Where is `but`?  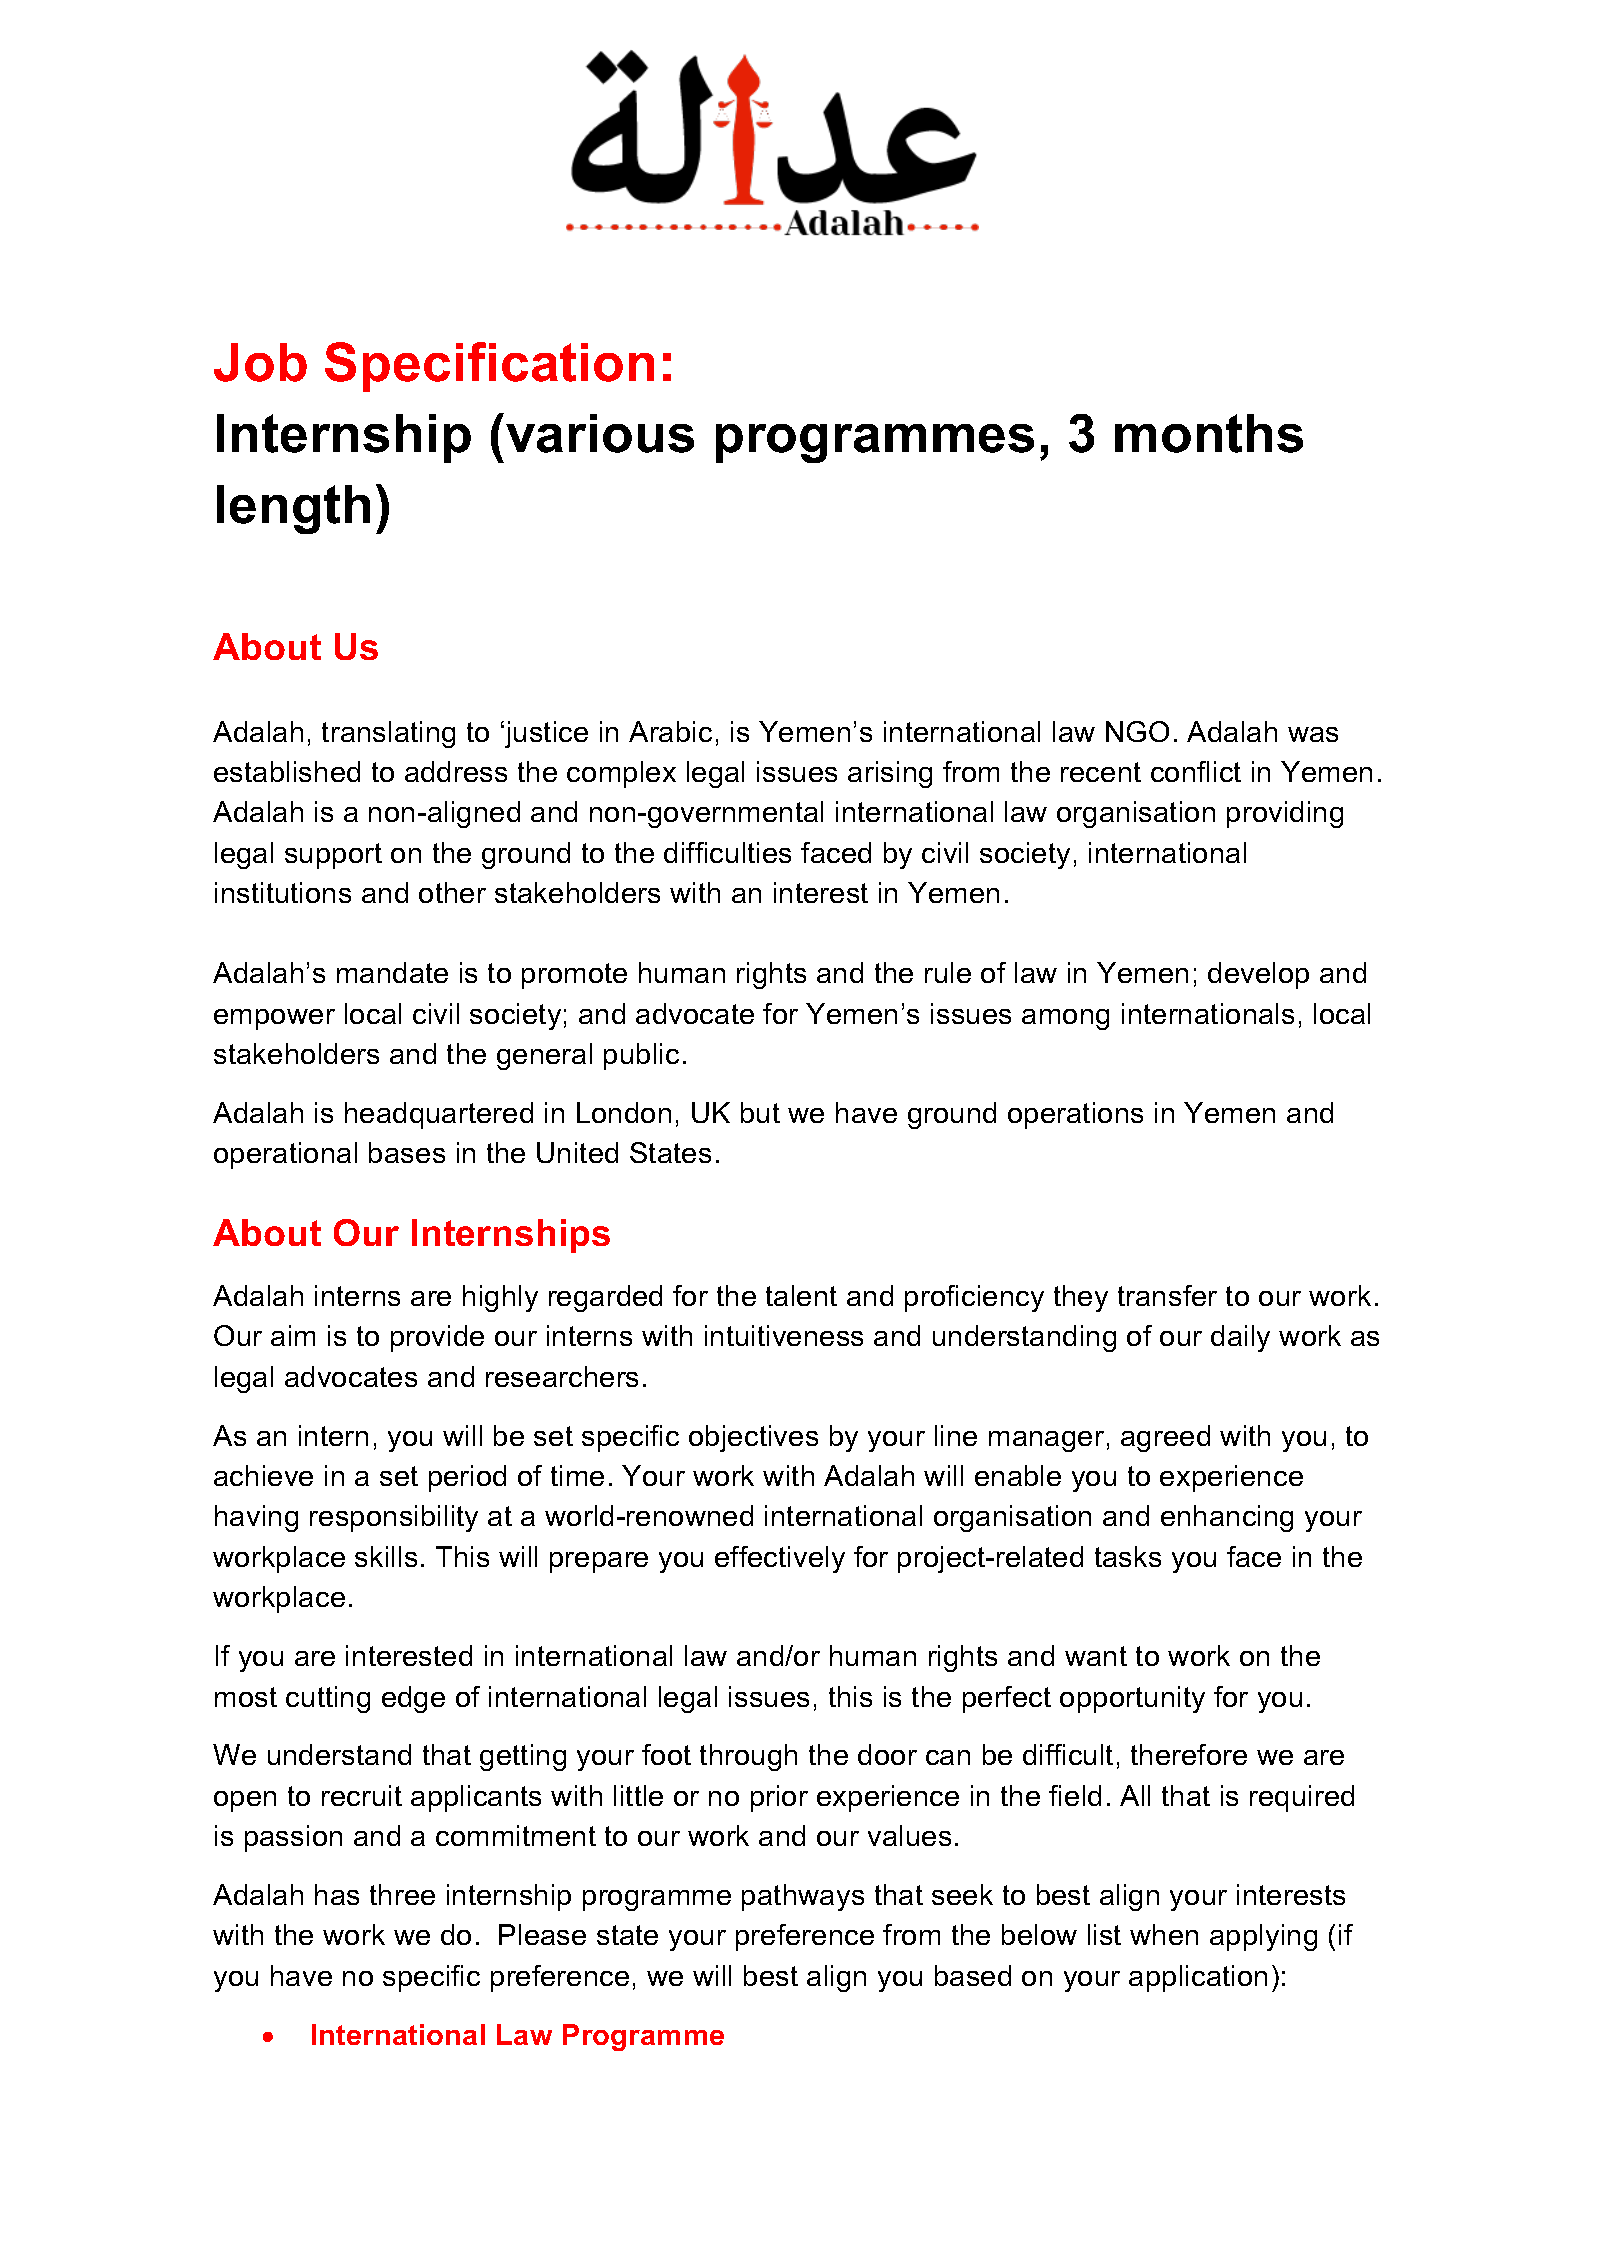
but is located at coordinates (760, 1112).
